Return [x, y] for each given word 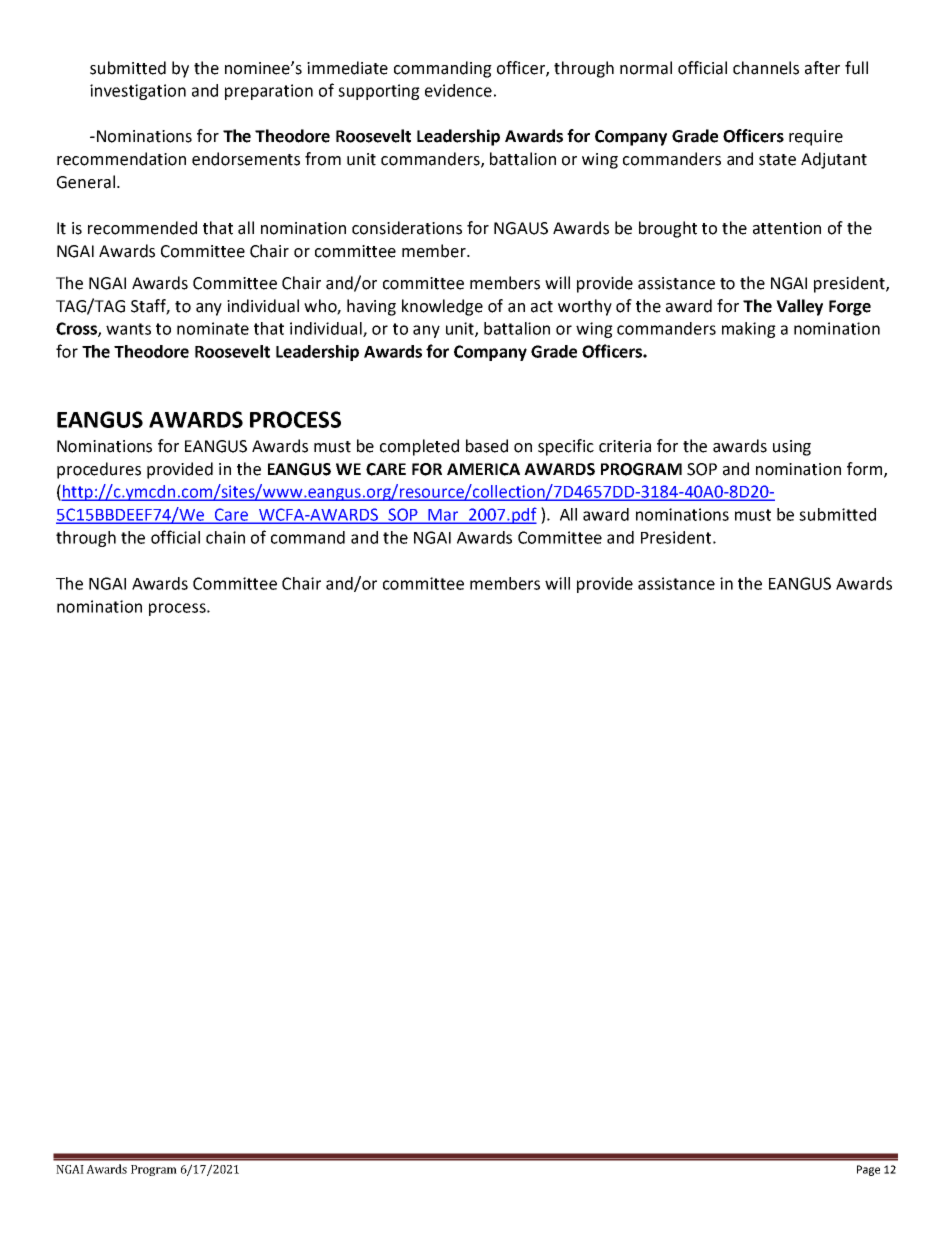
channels [766, 68]
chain [225, 537]
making [749, 330]
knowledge [442, 307]
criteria [625, 446]
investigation [138, 92]
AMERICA [483, 469]
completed [419, 447]
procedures [99, 470]
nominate [213, 328]
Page [868, 1170]
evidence [458, 90]
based [487, 446]
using [792, 448]
